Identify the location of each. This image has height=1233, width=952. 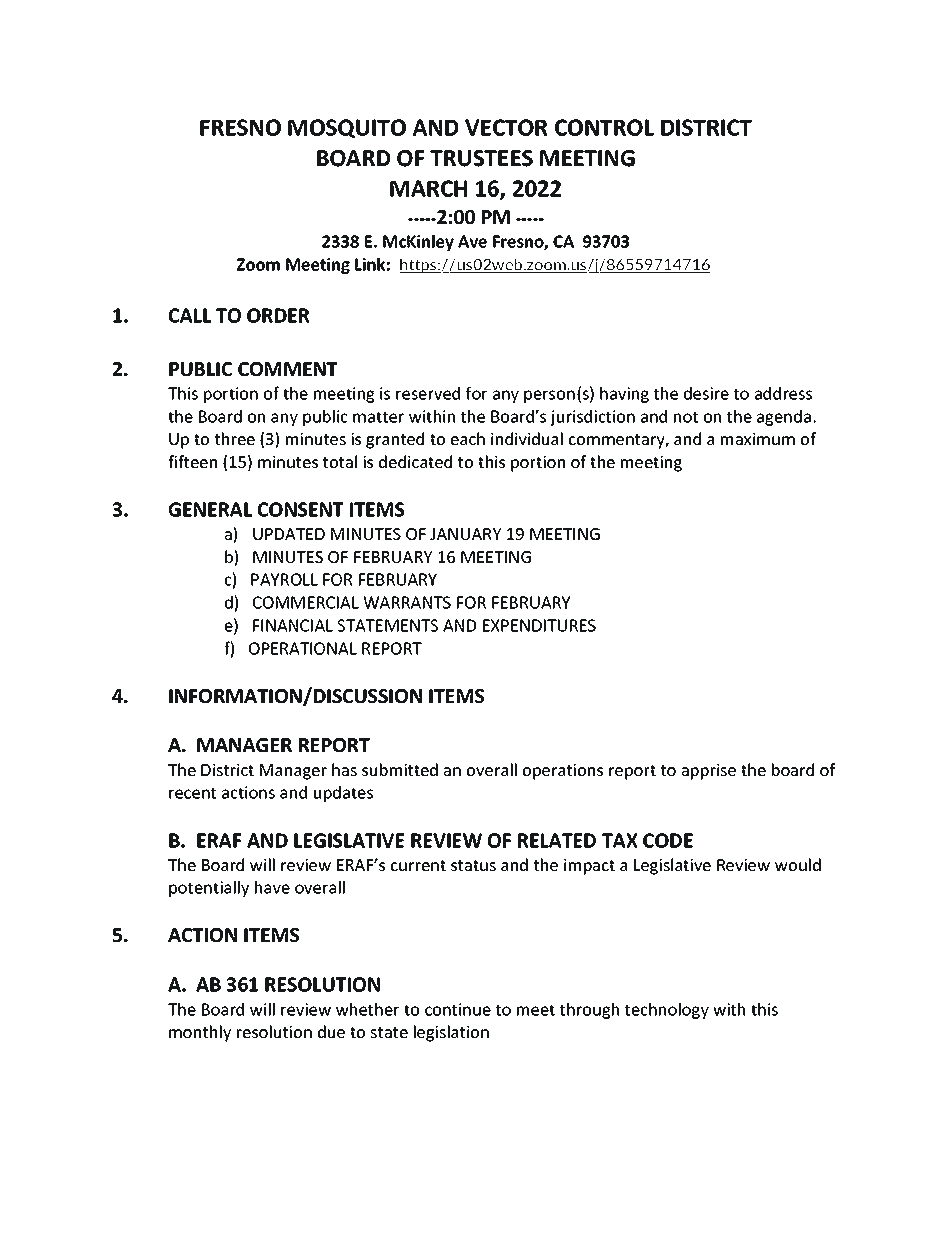
(468, 438).
